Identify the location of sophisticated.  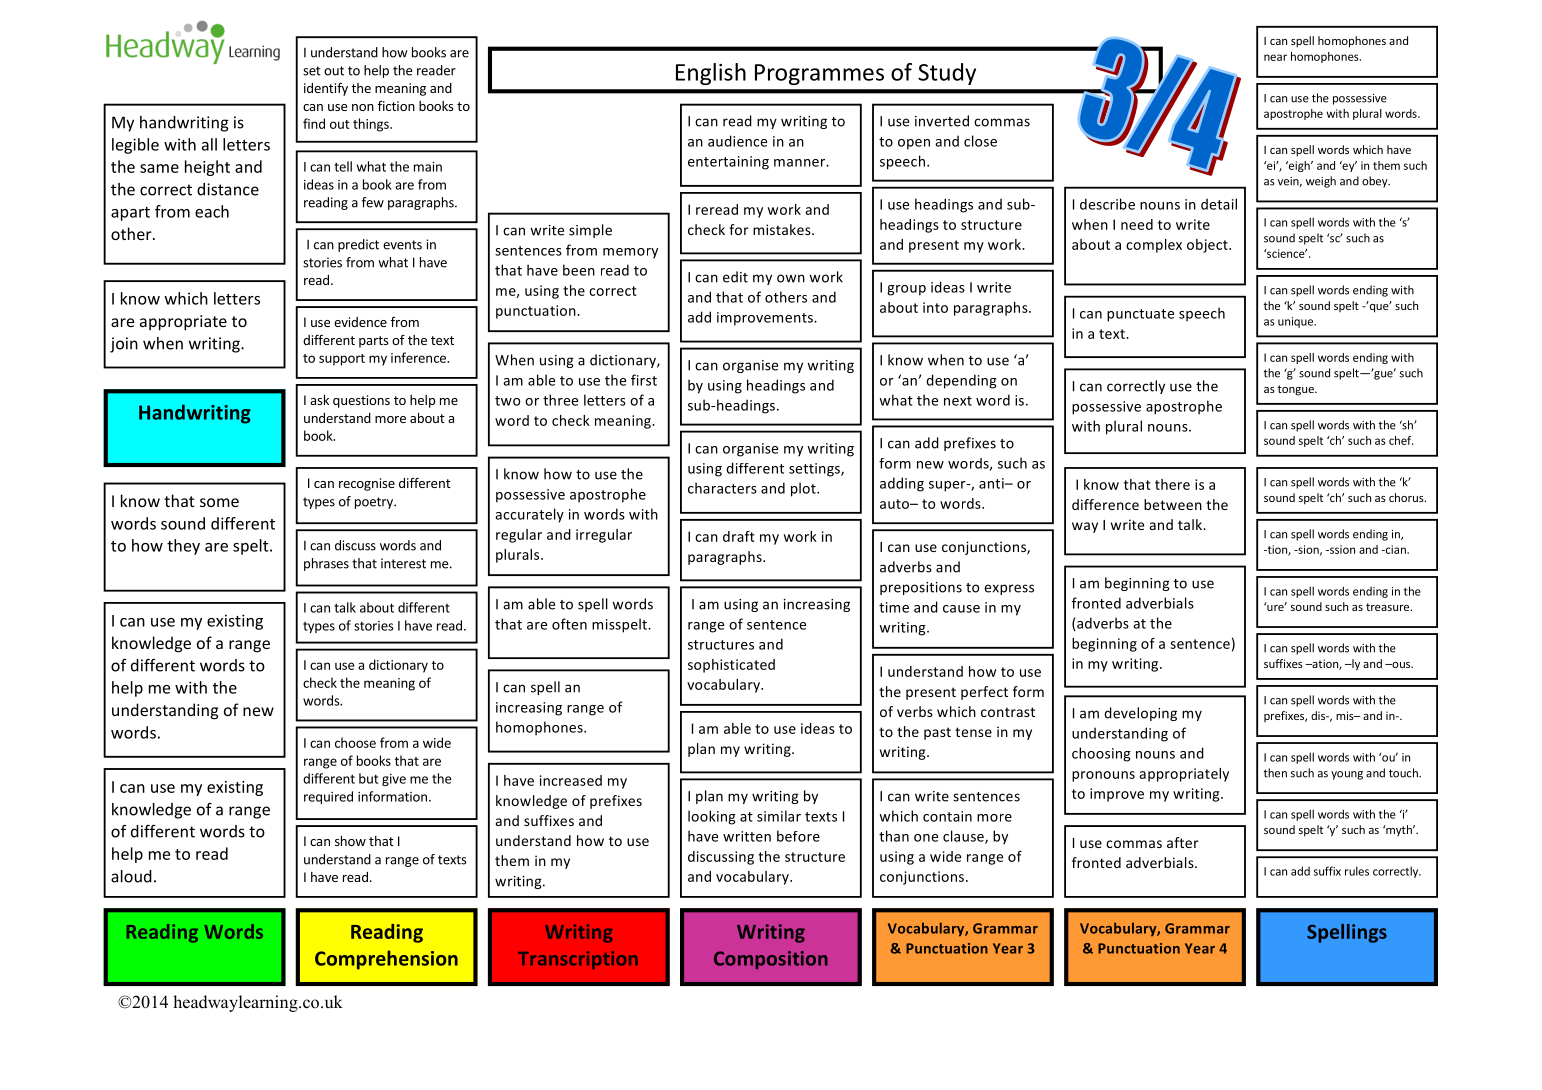
(731, 666).
